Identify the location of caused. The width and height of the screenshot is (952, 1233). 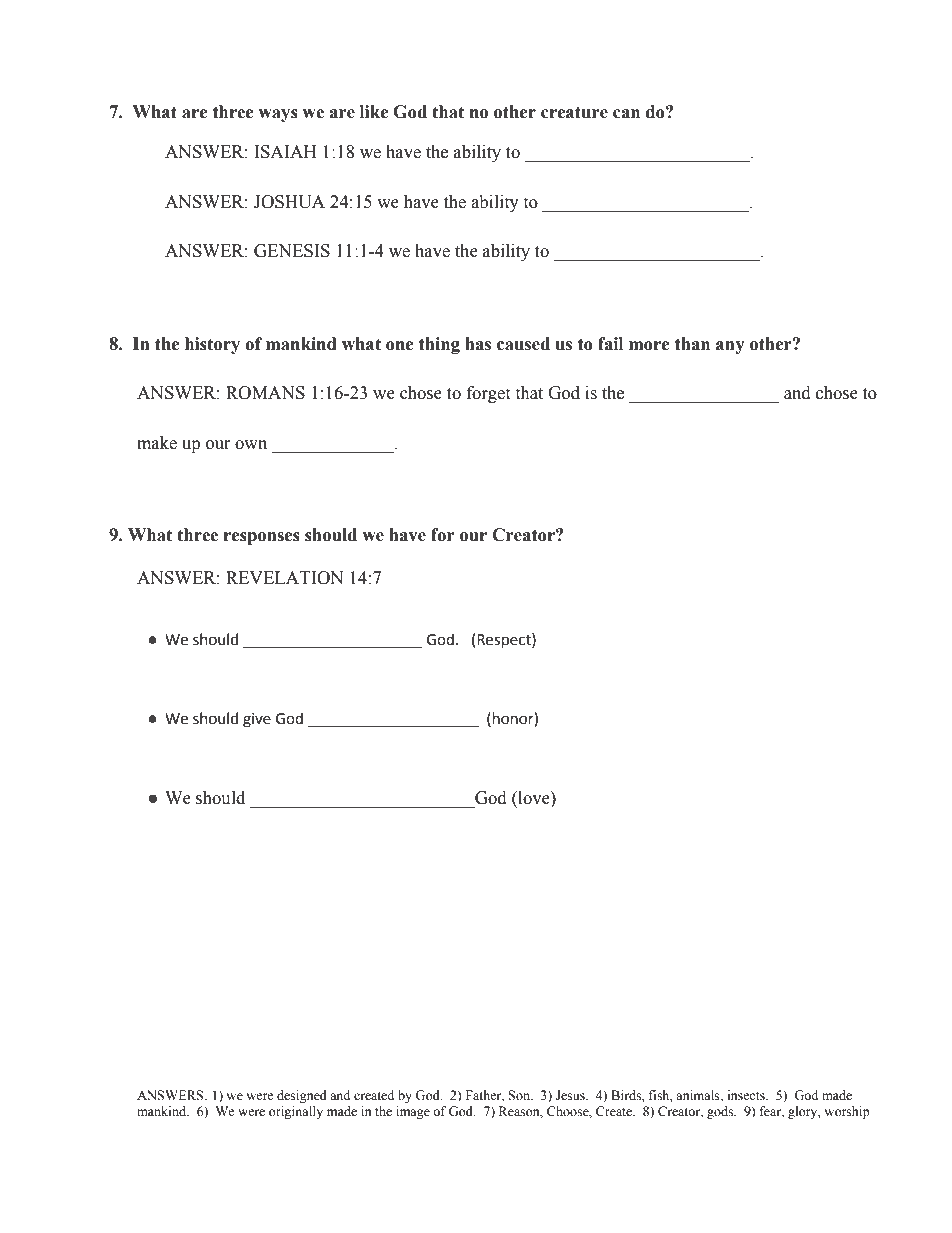
(523, 344).
